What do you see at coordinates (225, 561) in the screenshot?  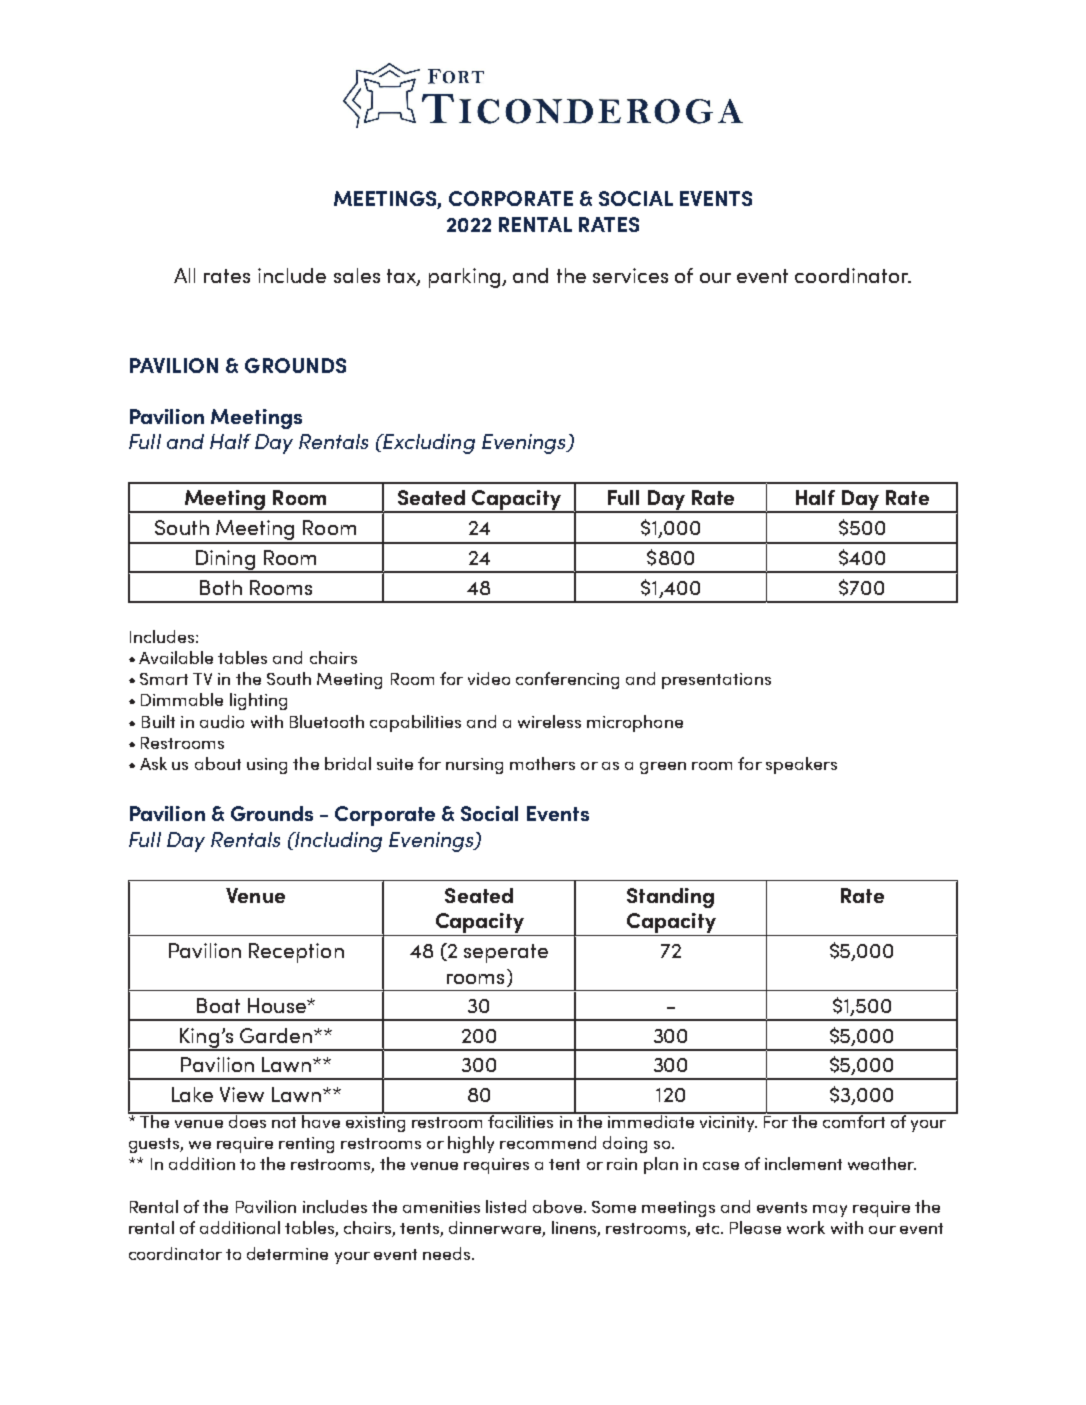 I see `Dining` at bounding box center [225, 561].
